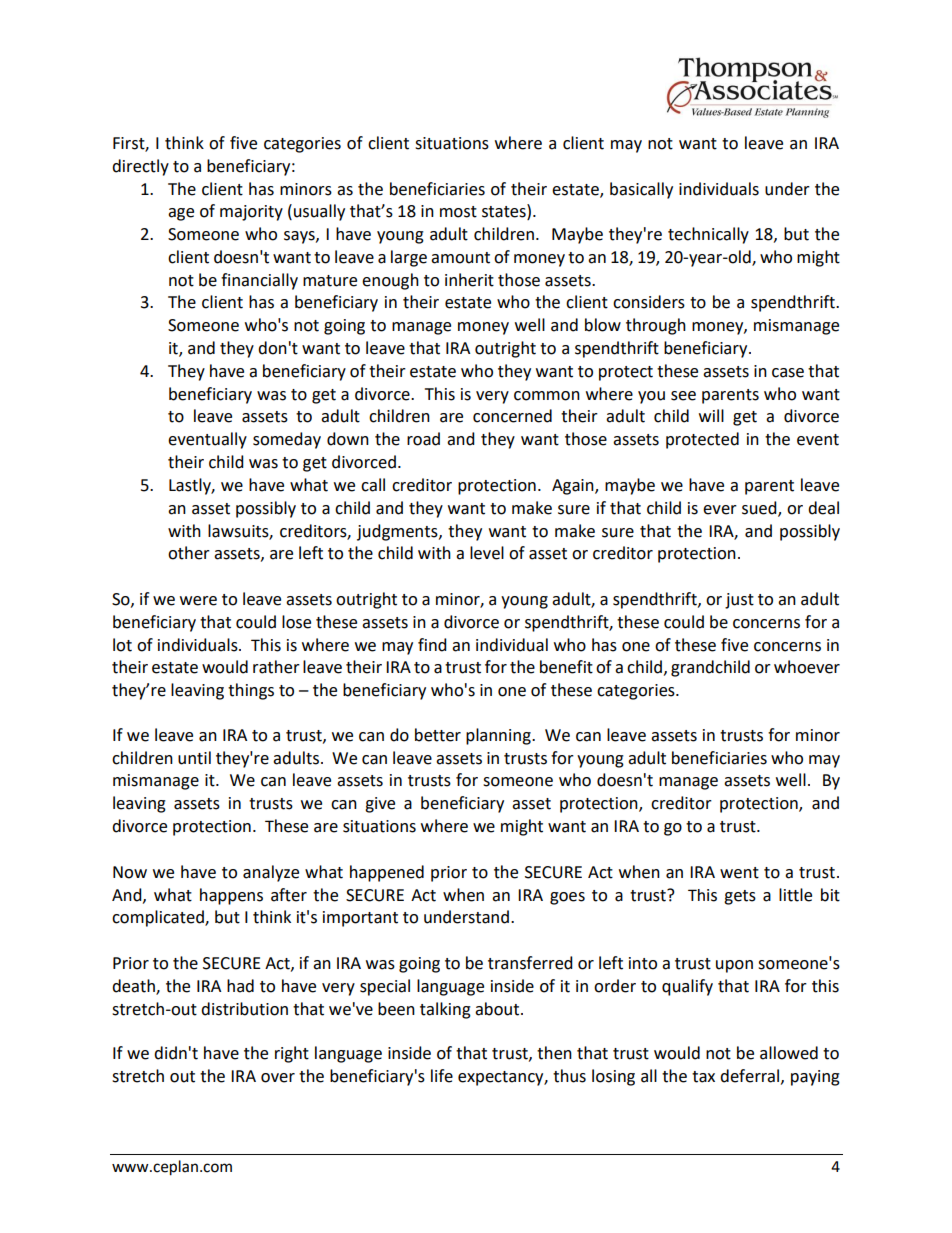 The width and height of the screenshot is (952, 1233). I want to click on most, so click(458, 212).
